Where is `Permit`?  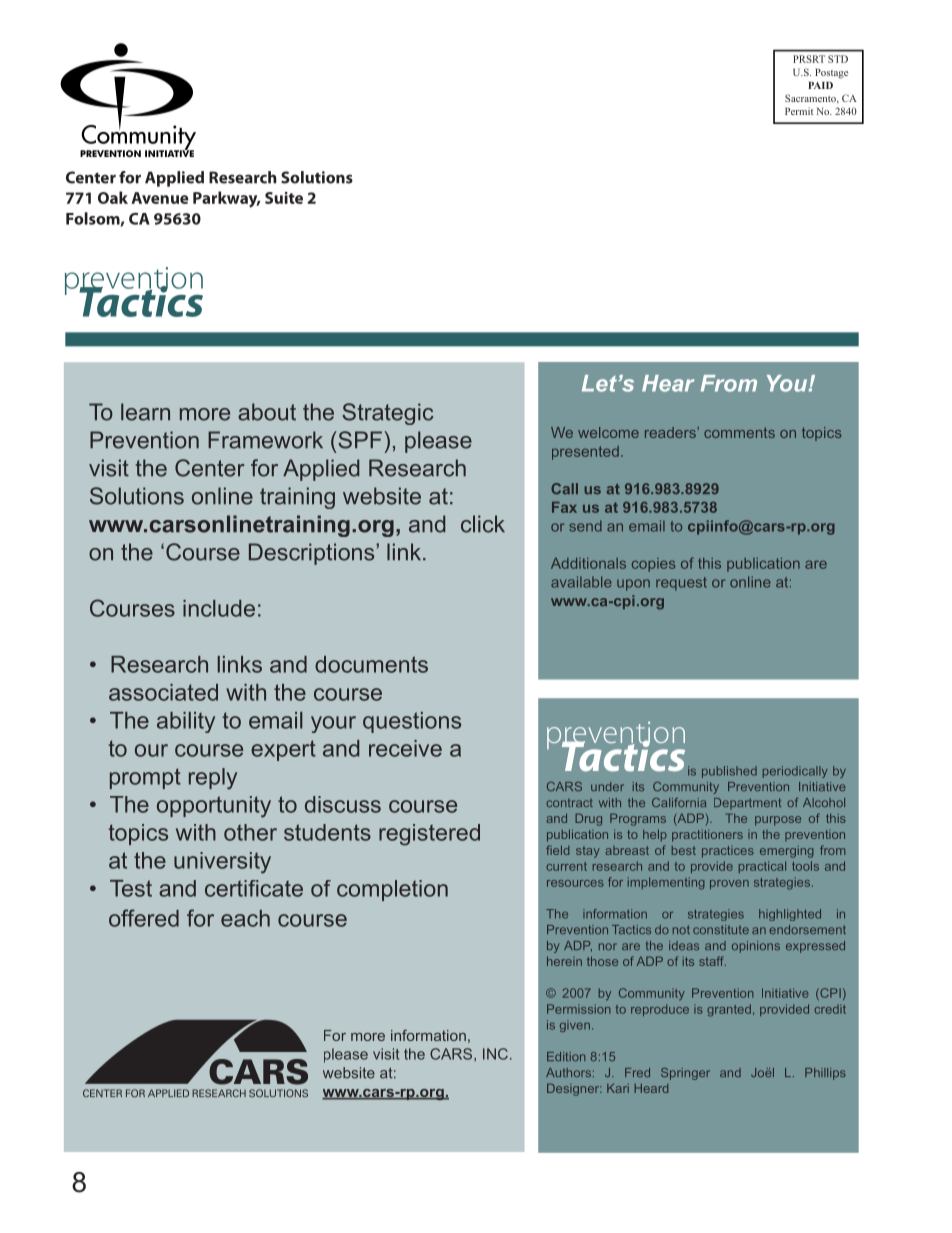 Permit is located at coordinates (799, 111).
